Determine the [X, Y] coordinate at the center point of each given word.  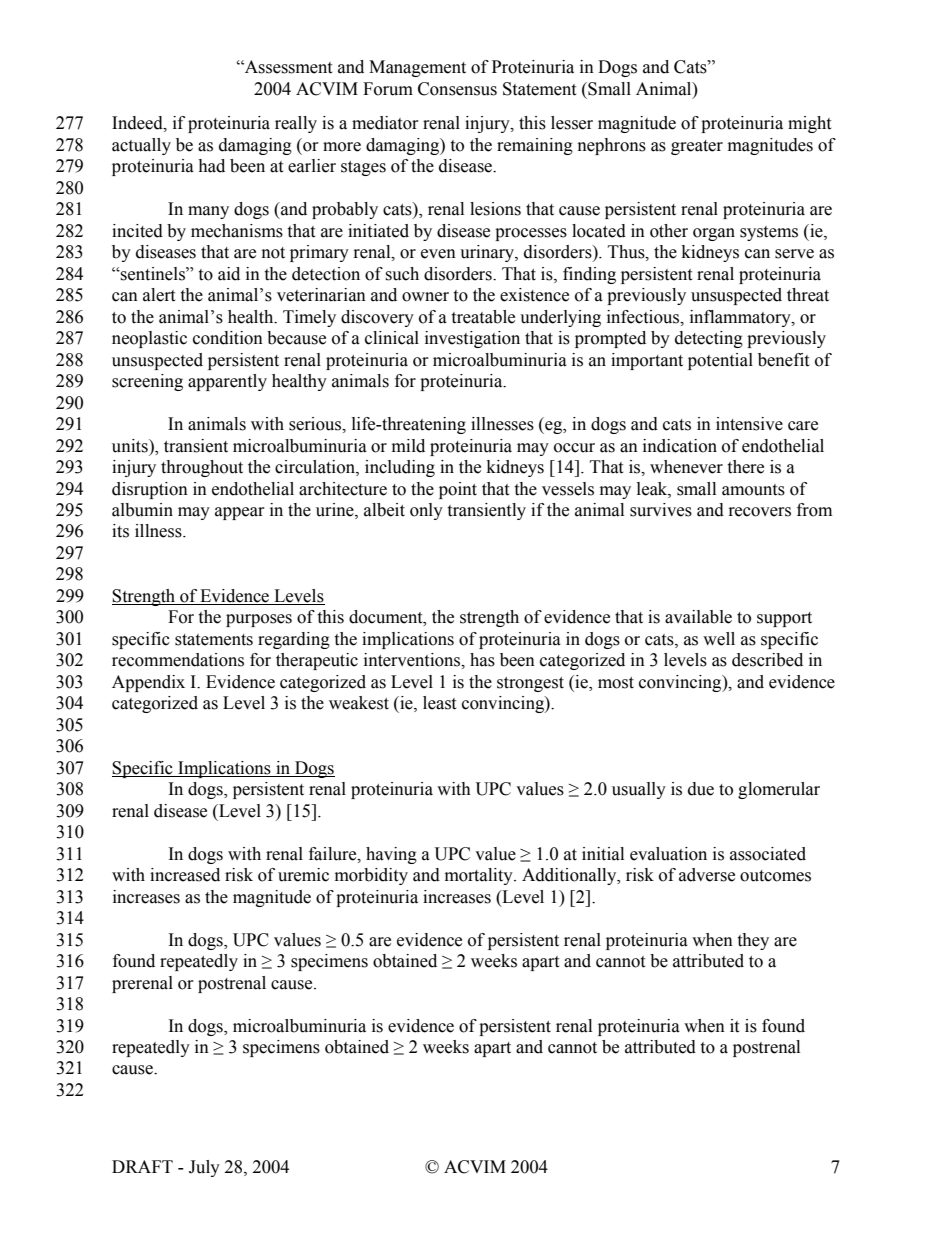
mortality [480, 876]
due [701, 789]
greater [697, 147]
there [745, 467]
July [204, 1168]
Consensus [457, 89]
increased [185, 875]
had [211, 166]
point [458, 490]
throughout [202, 468]
